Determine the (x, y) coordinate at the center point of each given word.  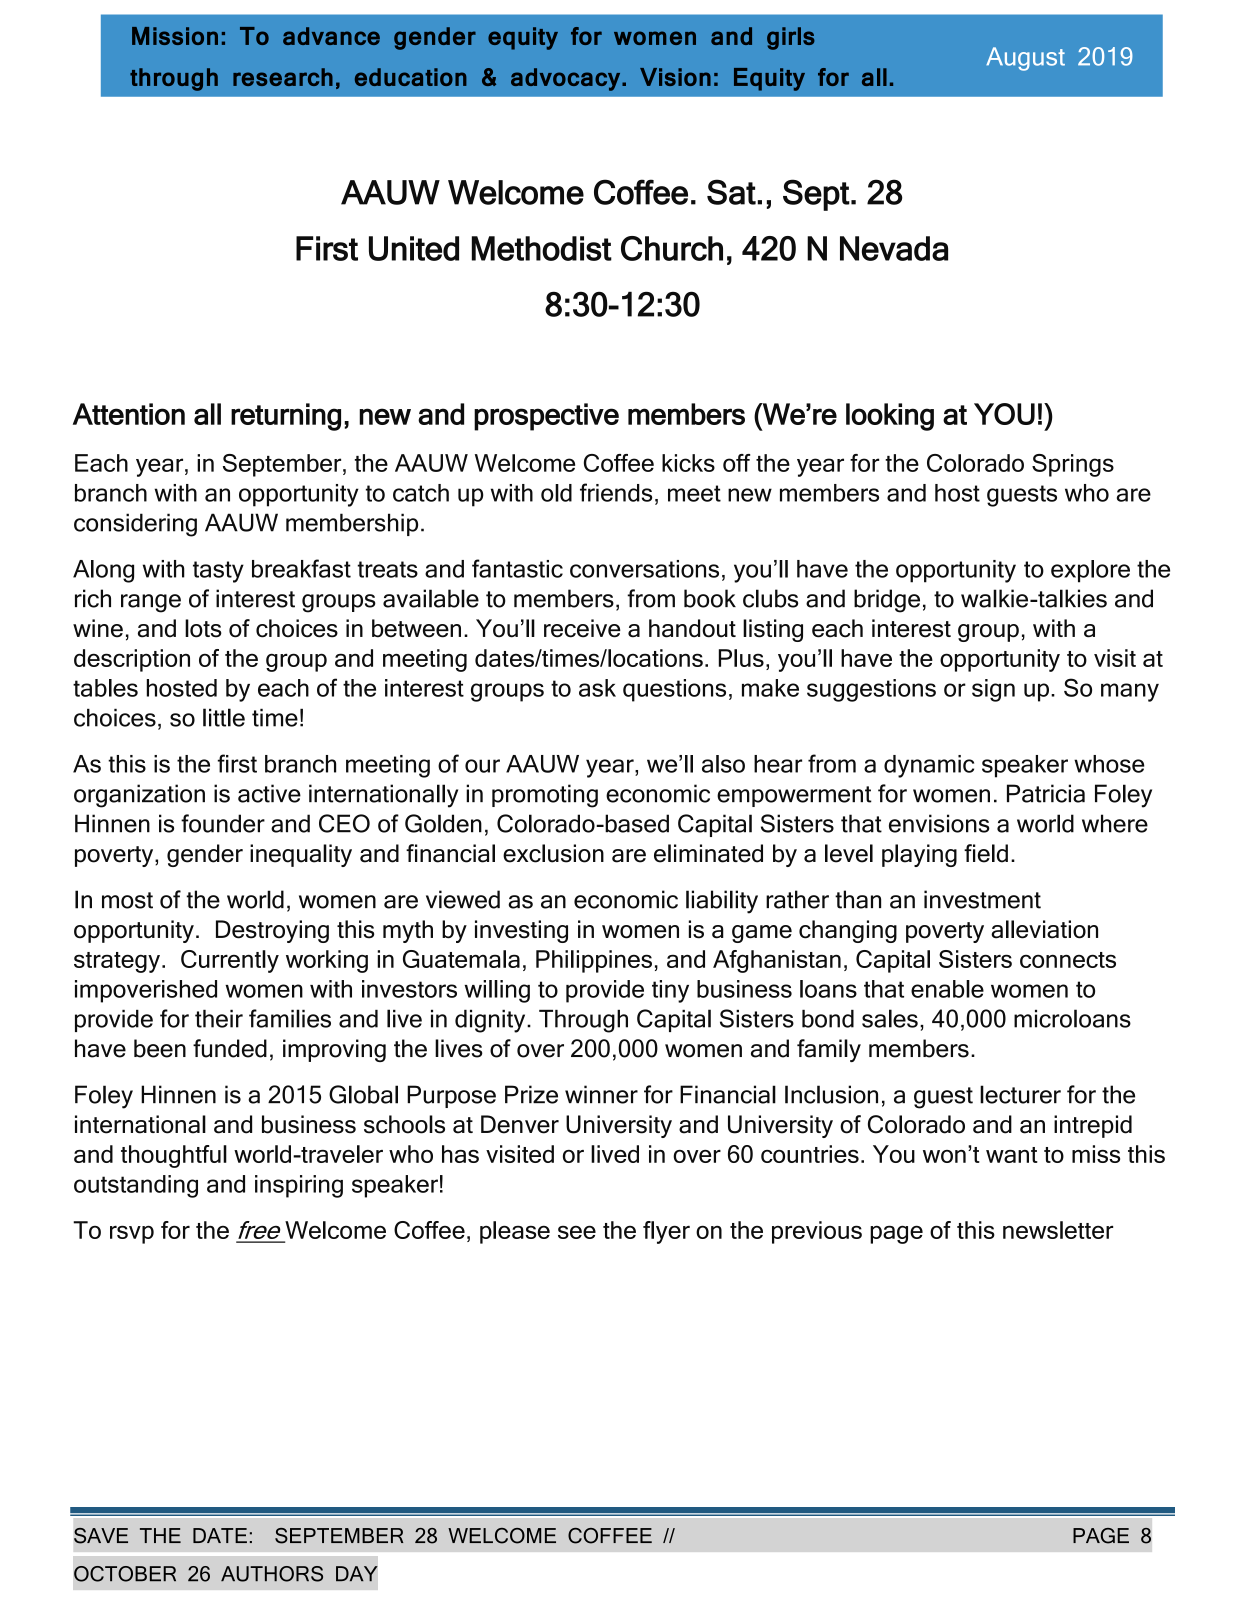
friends (616, 492)
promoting (545, 796)
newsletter (1058, 1230)
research (283, 77)
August (1025, 59)
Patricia (1046, 793)
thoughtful (174, 1156)
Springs (1073, 465)
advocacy (567, 79)
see (577, 1232)
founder (223, 823)
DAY (357, 1573)
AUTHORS (272, 1574)
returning (286, 417)
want (1012, 1155)
